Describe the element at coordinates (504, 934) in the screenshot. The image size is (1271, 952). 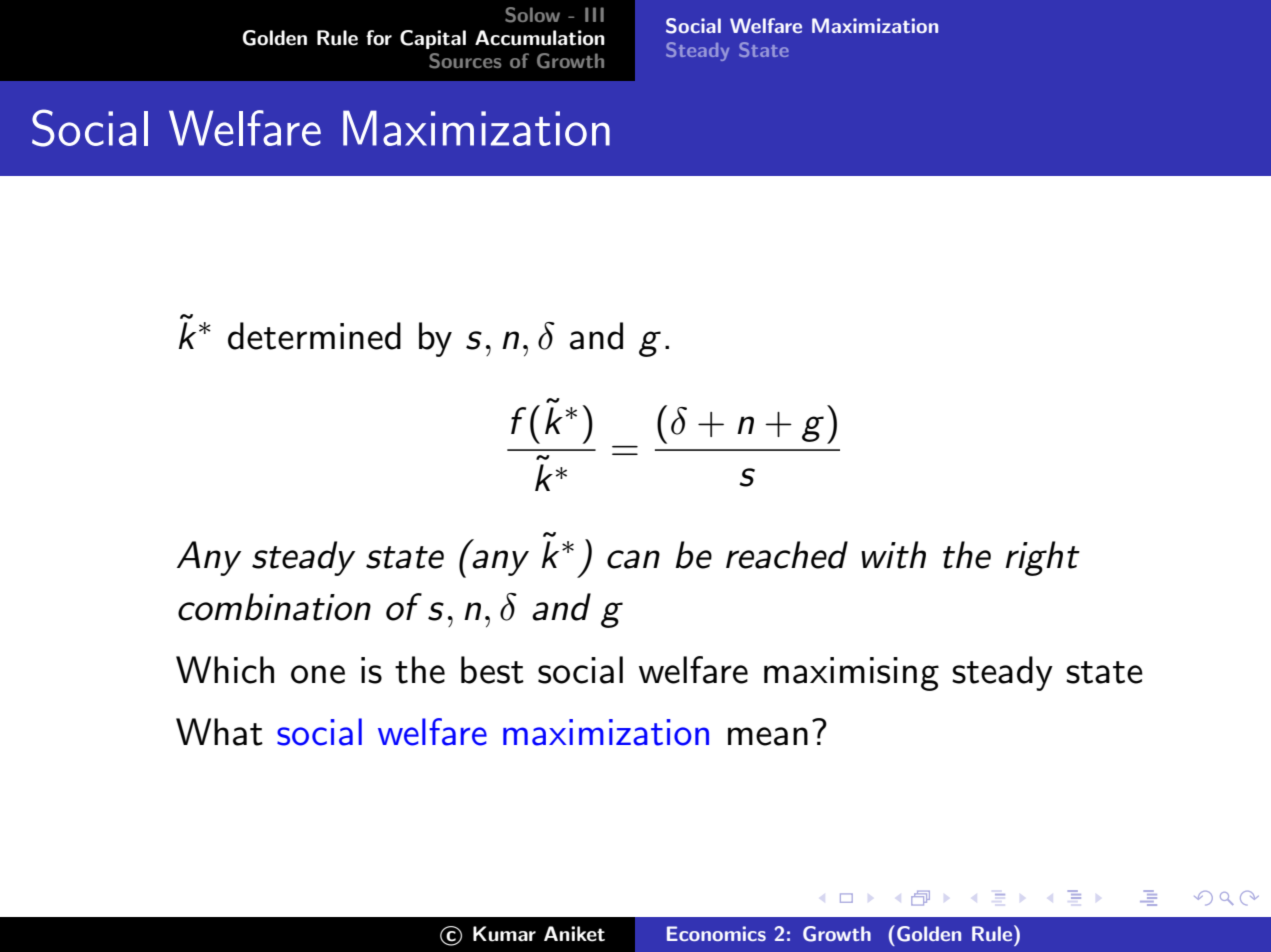
I see `Kumar` at that location.
